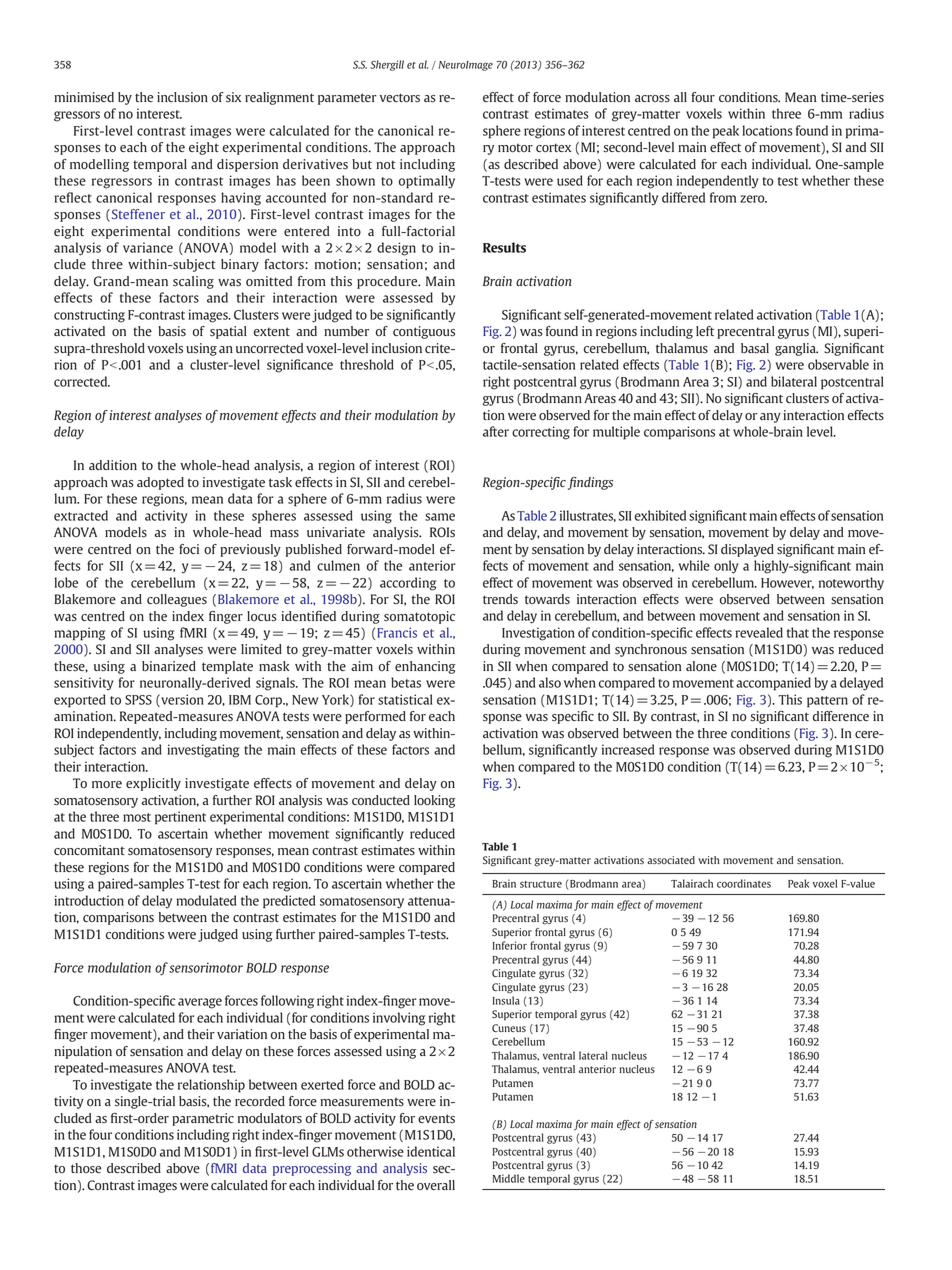  What do you see at coordinates (203, 1119) in the page?
I see `parametric` at bounding box center [203, 1119].
